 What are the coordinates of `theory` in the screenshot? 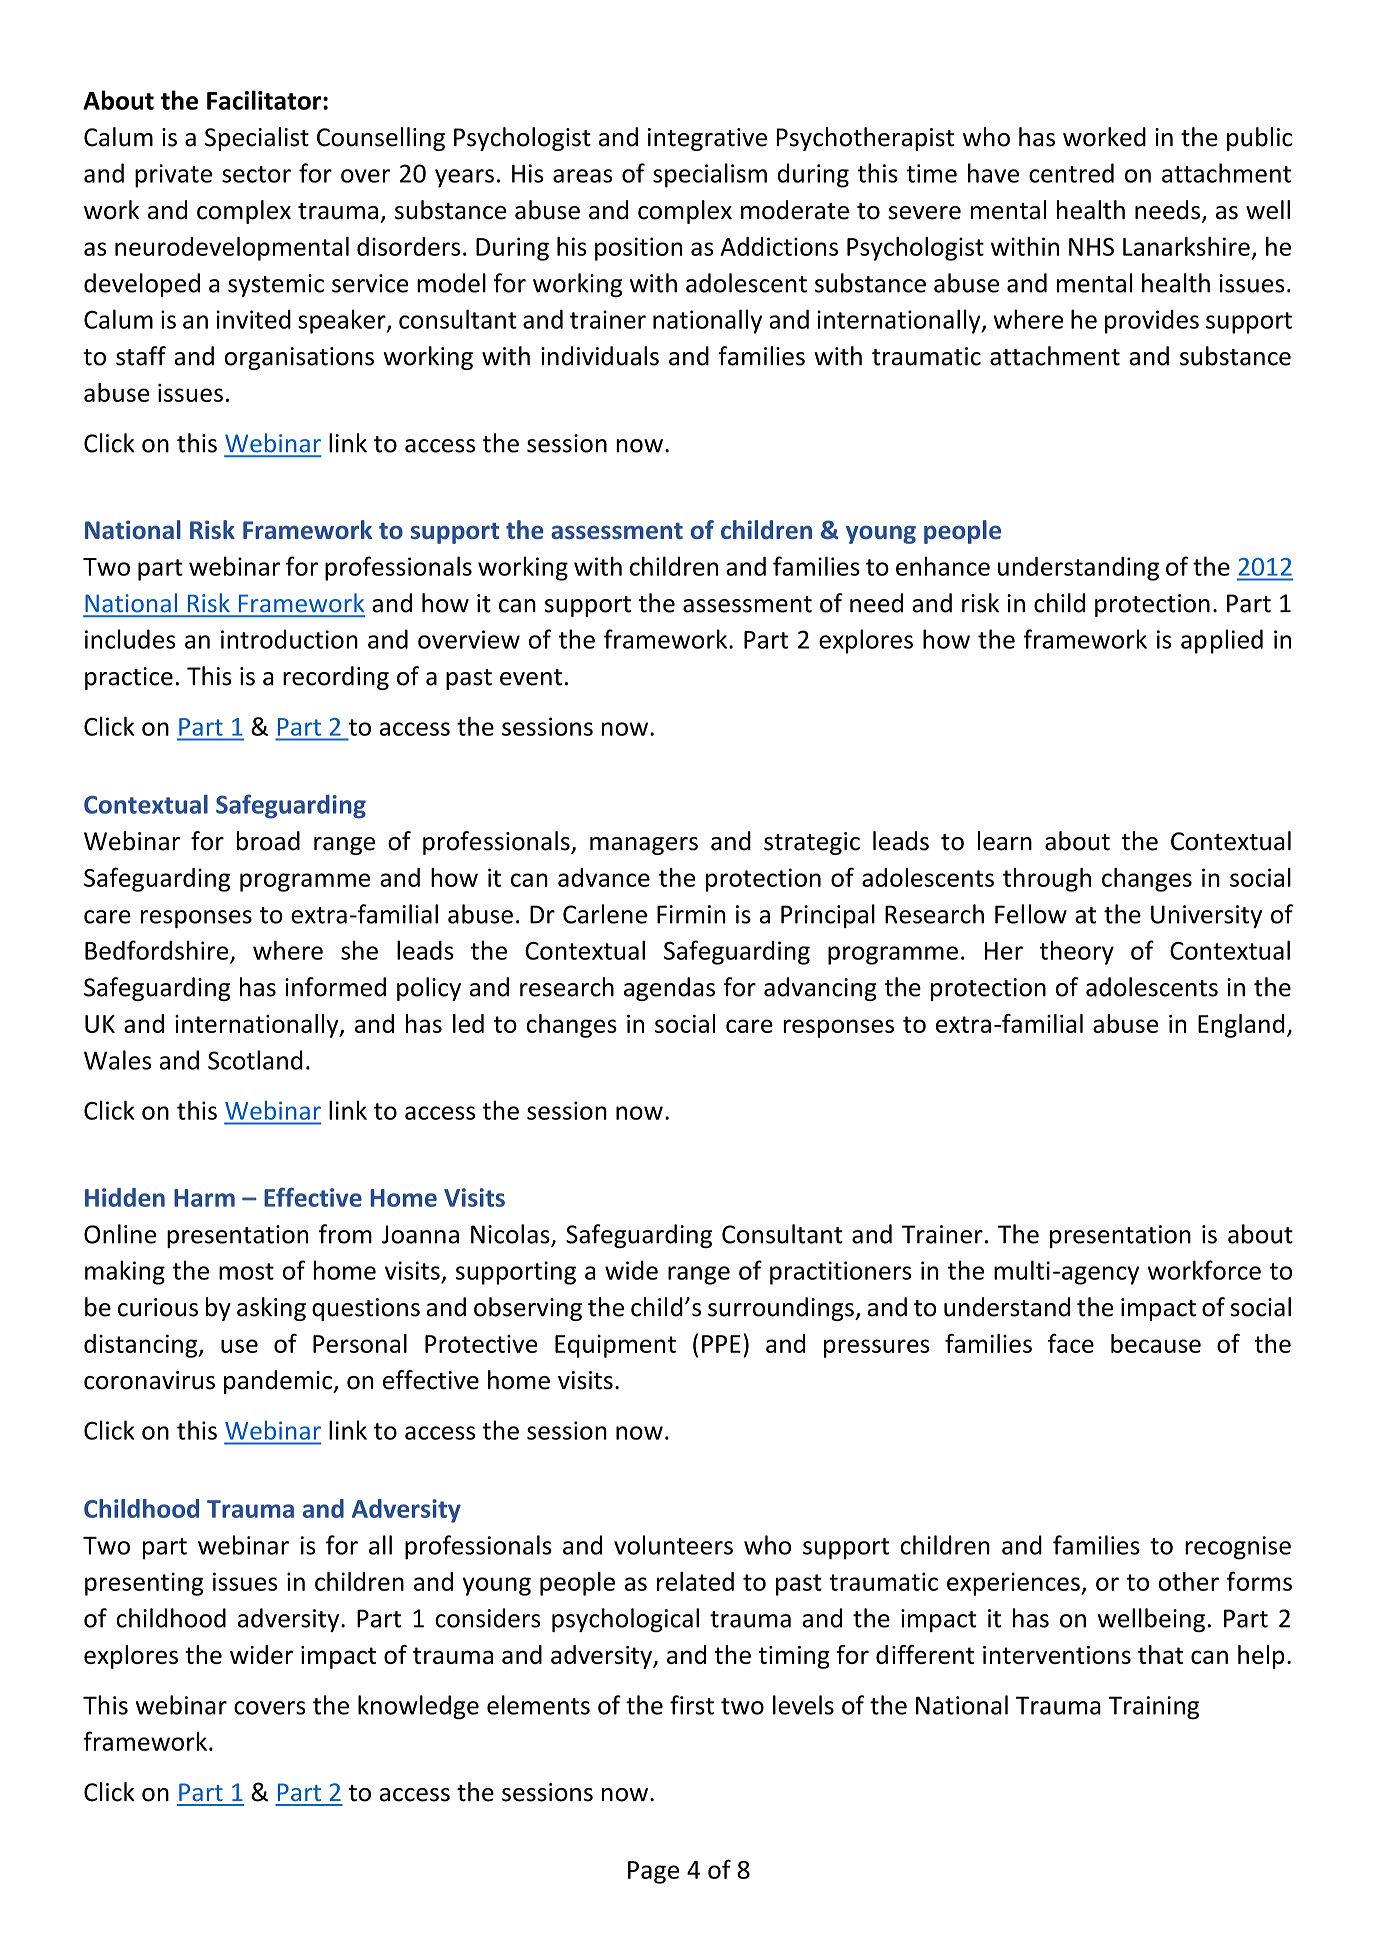 It's located at (1077, 952).
